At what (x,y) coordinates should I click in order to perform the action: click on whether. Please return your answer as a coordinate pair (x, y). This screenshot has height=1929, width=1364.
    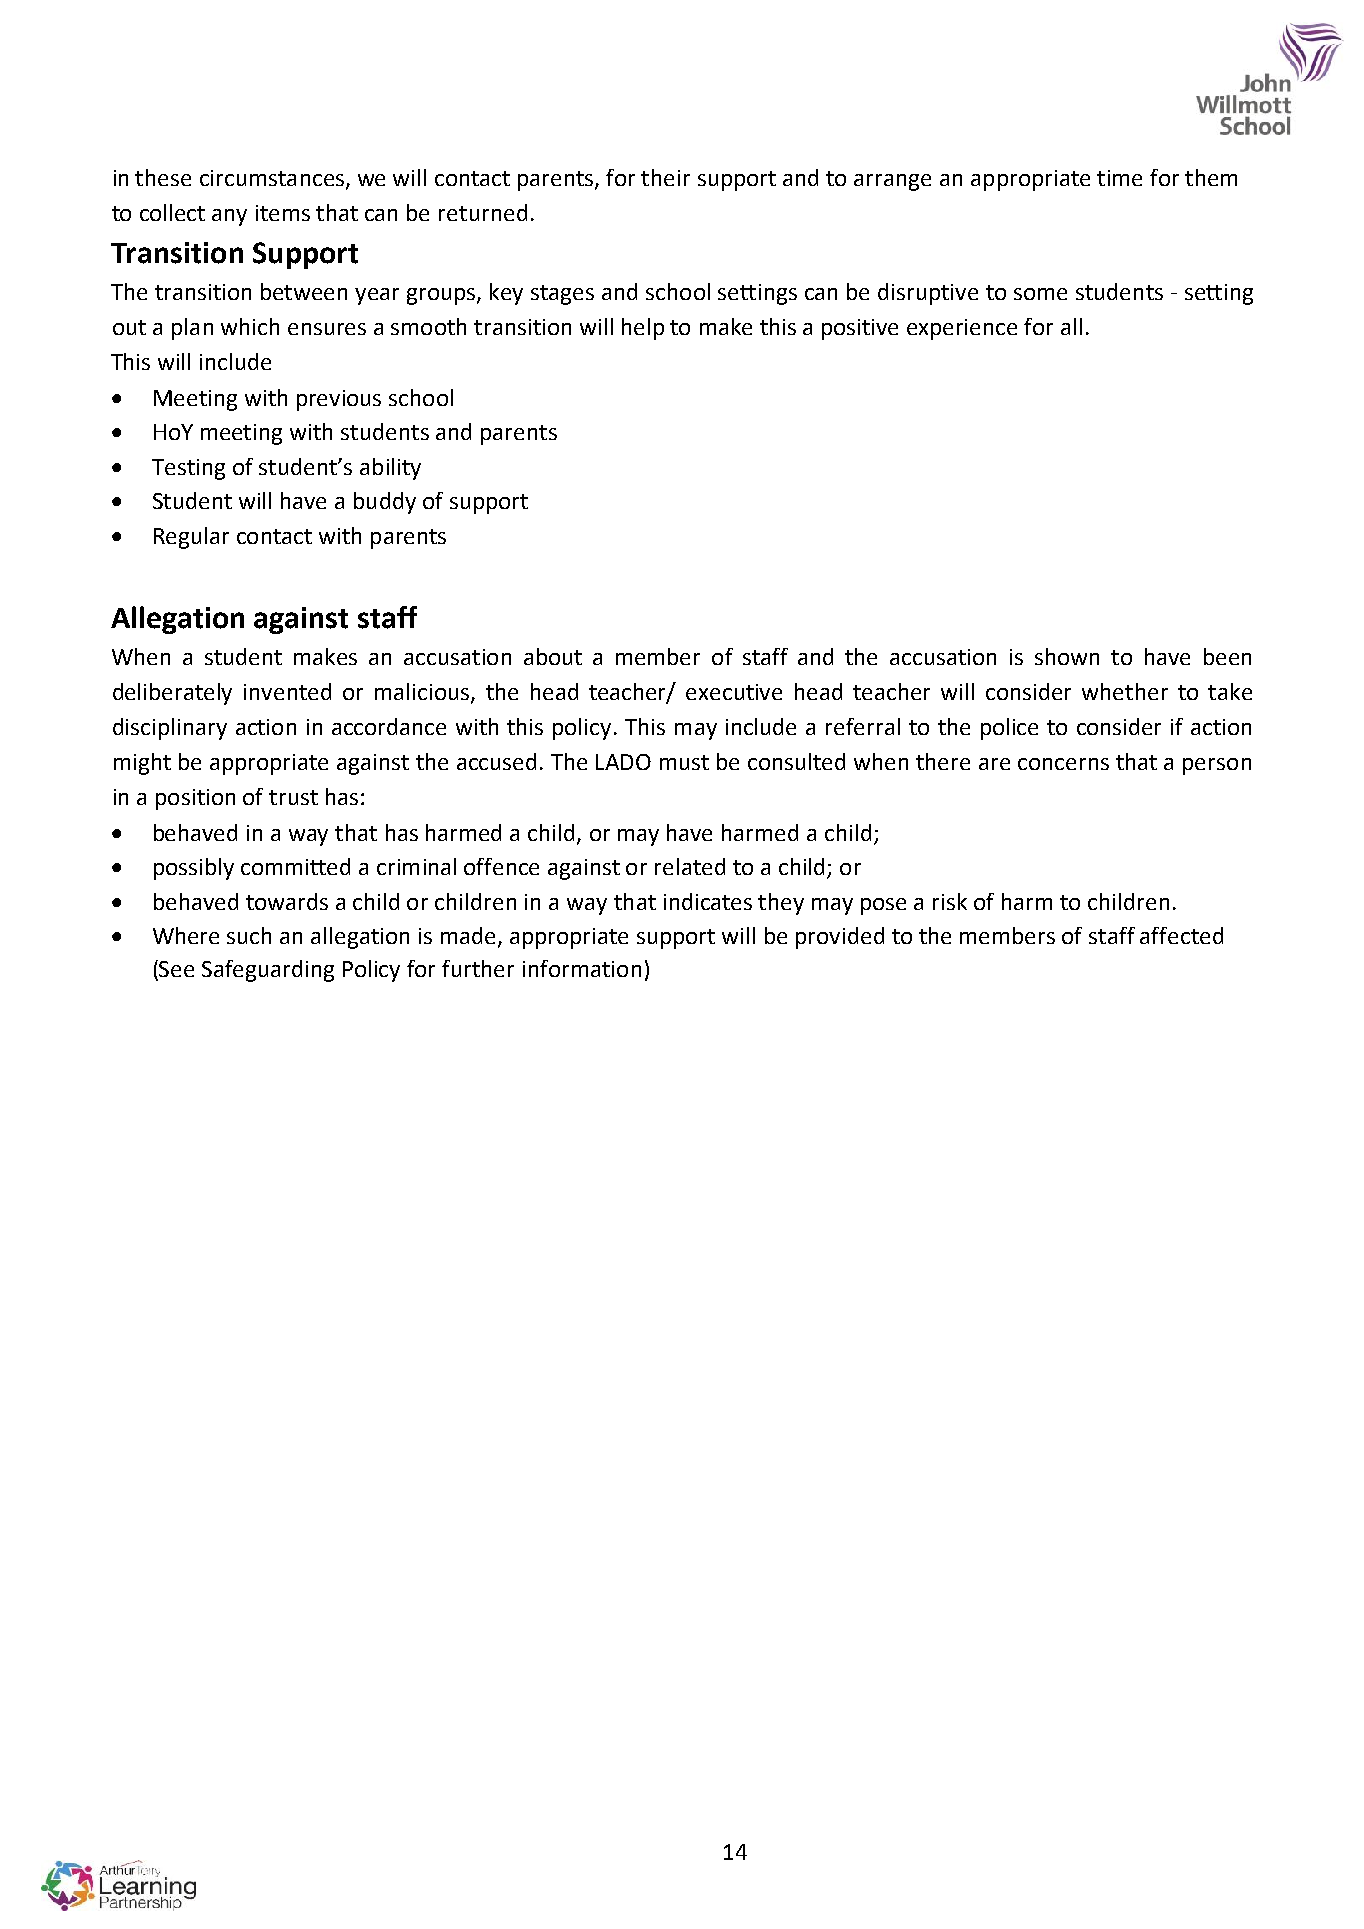
    Looking at the image, I should click on (1125, 691).
